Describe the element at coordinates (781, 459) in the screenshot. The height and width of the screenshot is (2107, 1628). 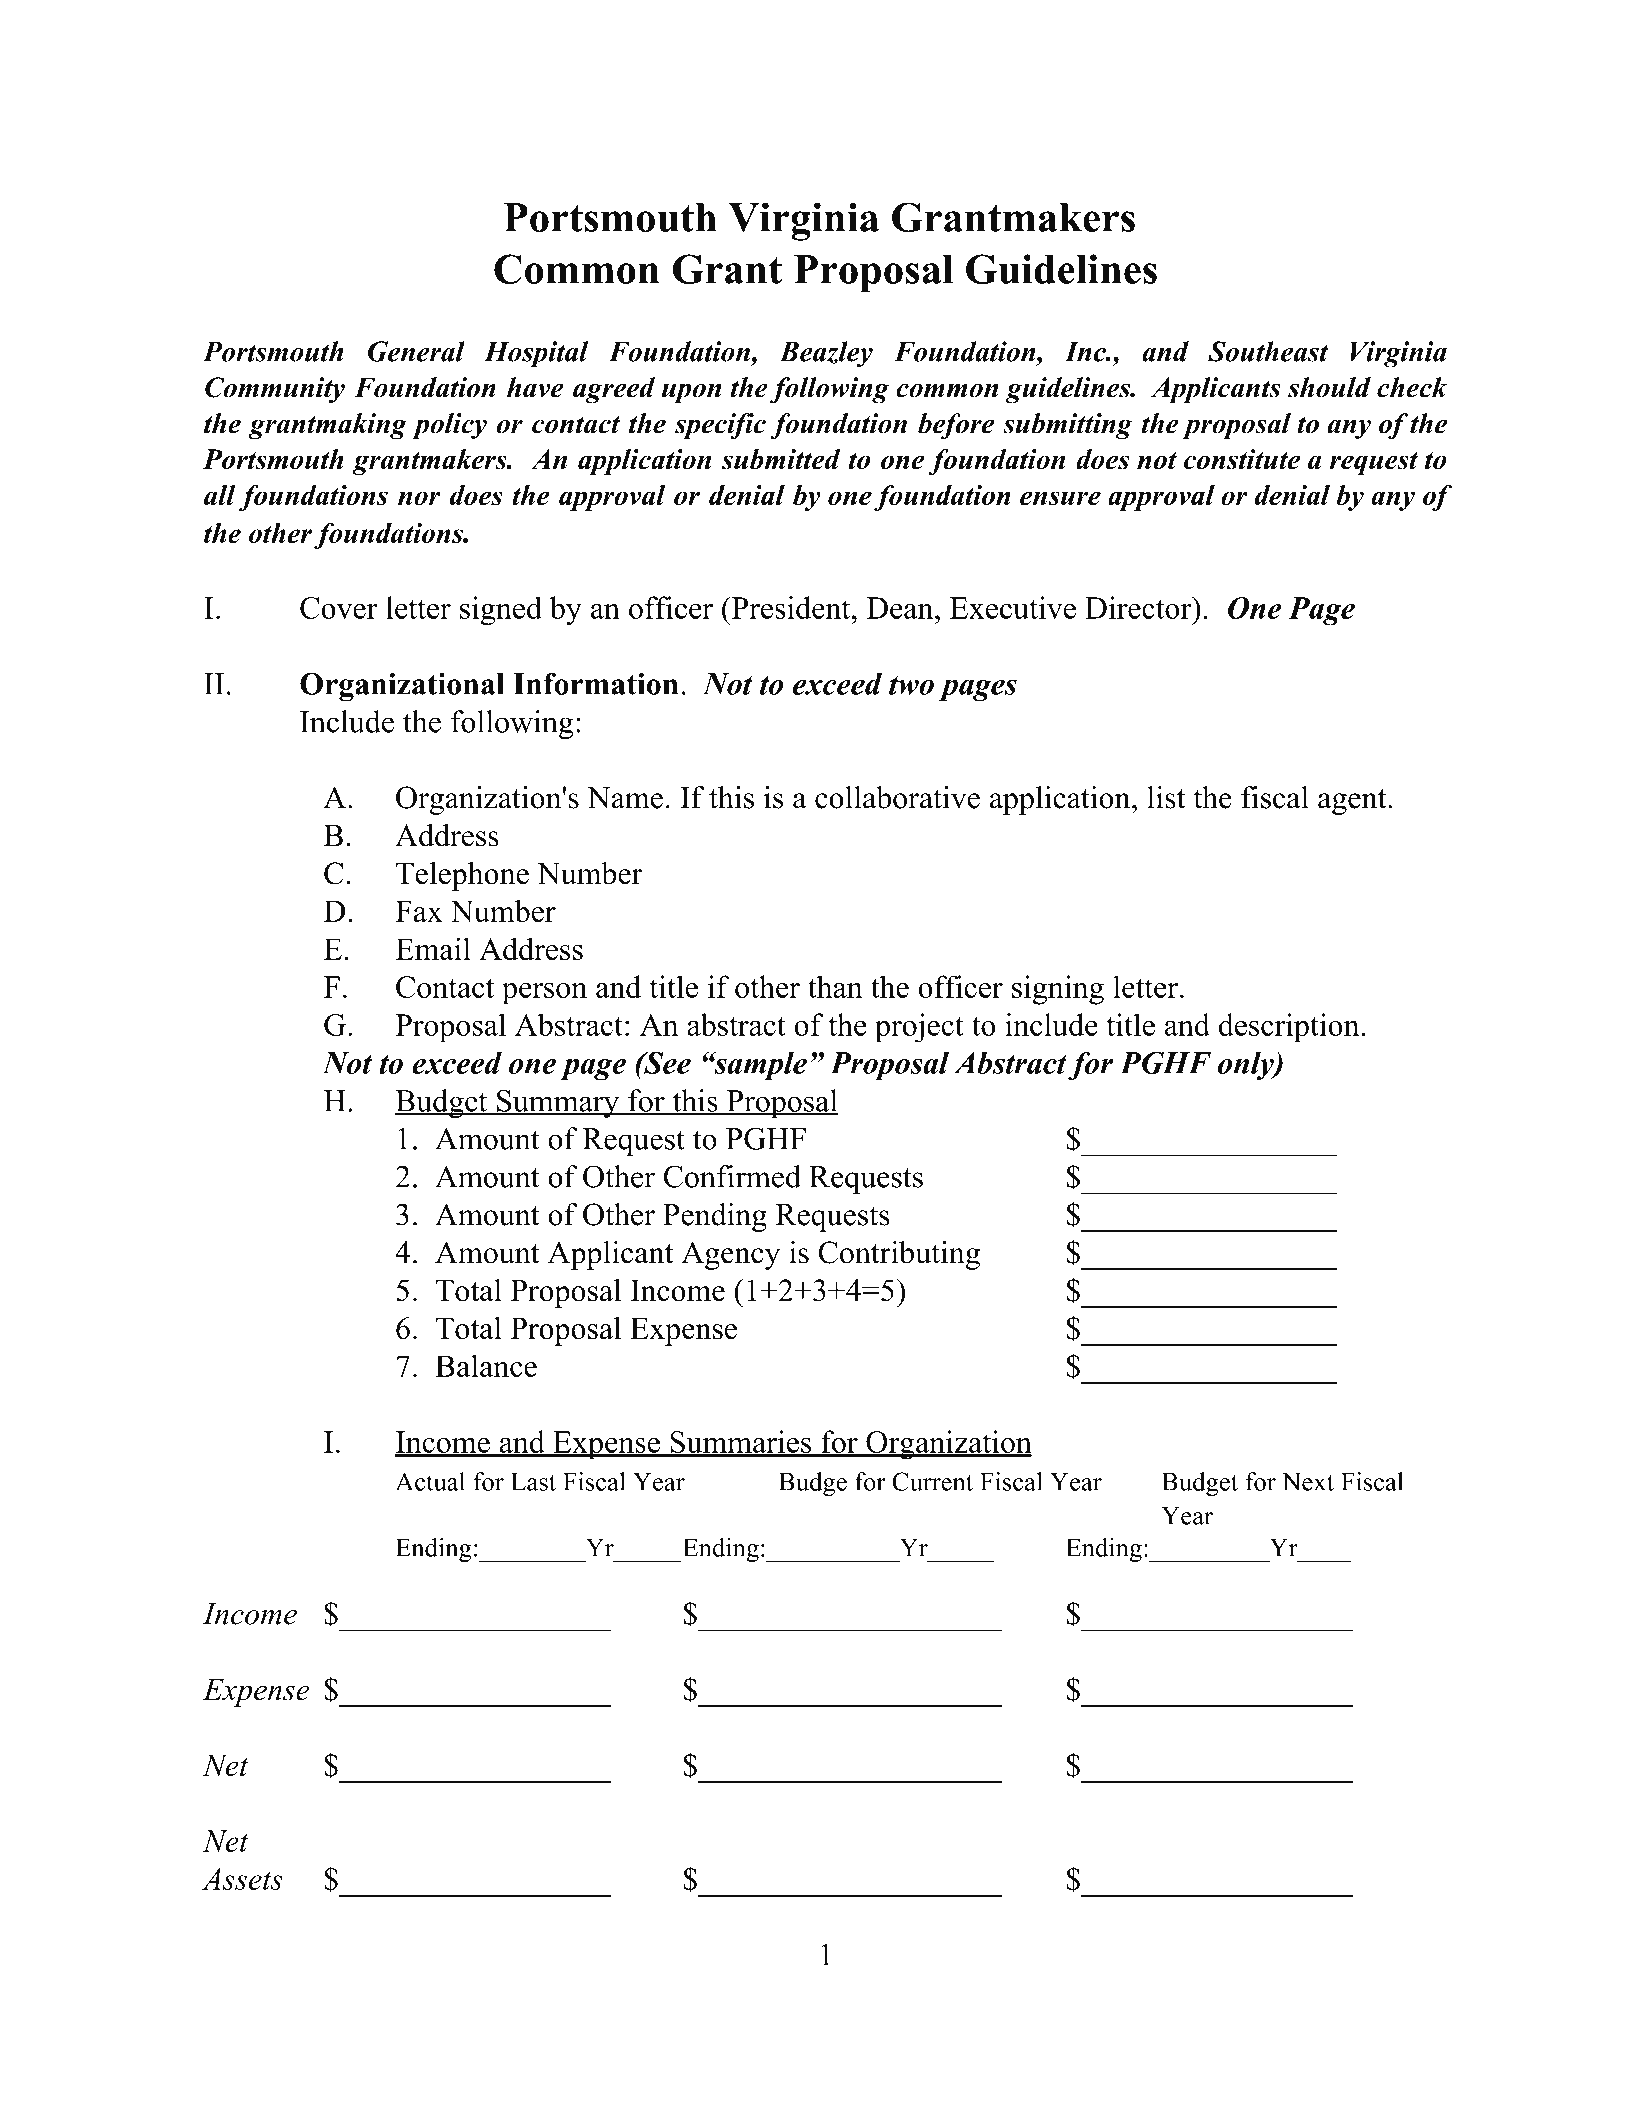
I see `submitted` at that location.
